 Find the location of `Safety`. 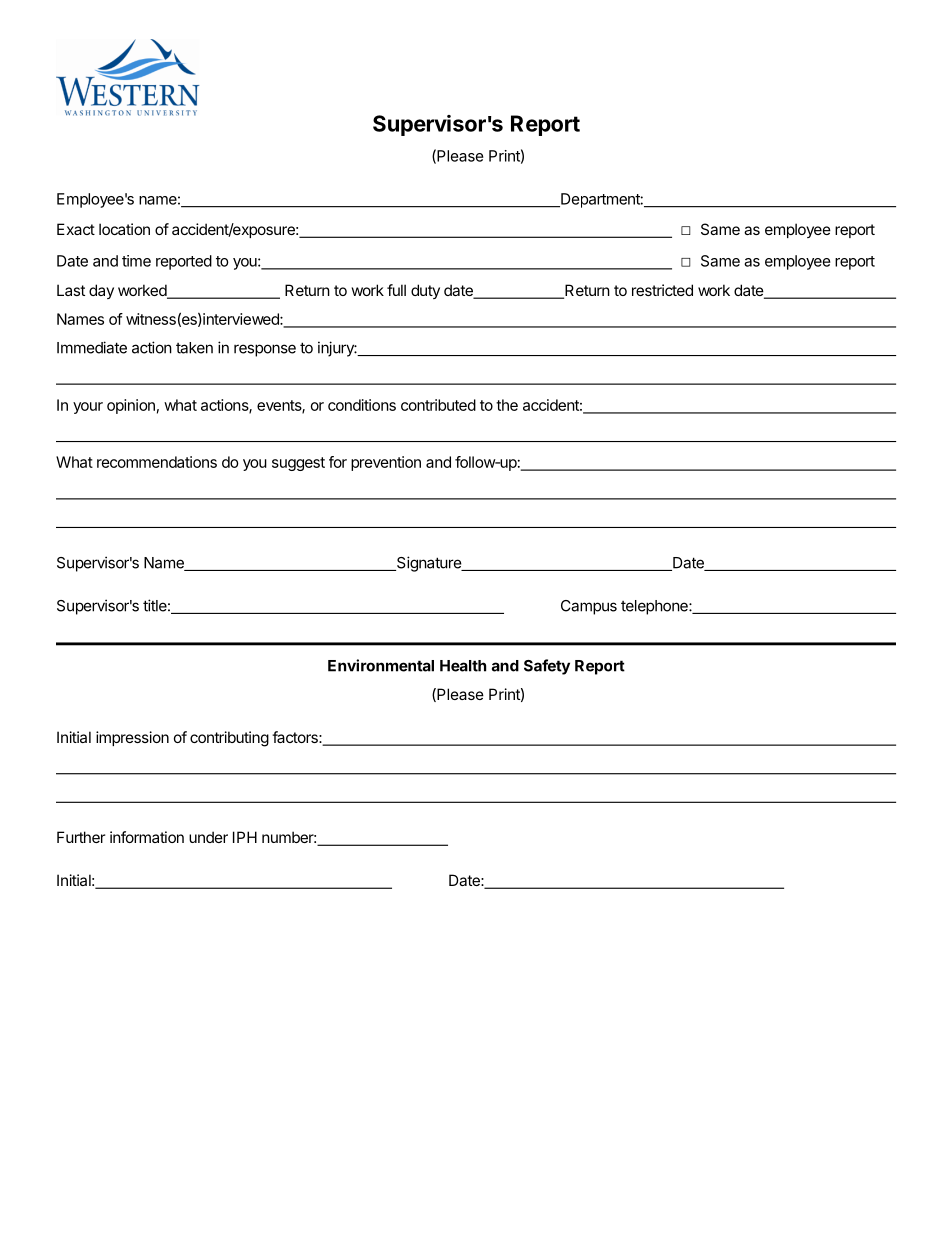

Safety is located at coordinates (547, 667).
